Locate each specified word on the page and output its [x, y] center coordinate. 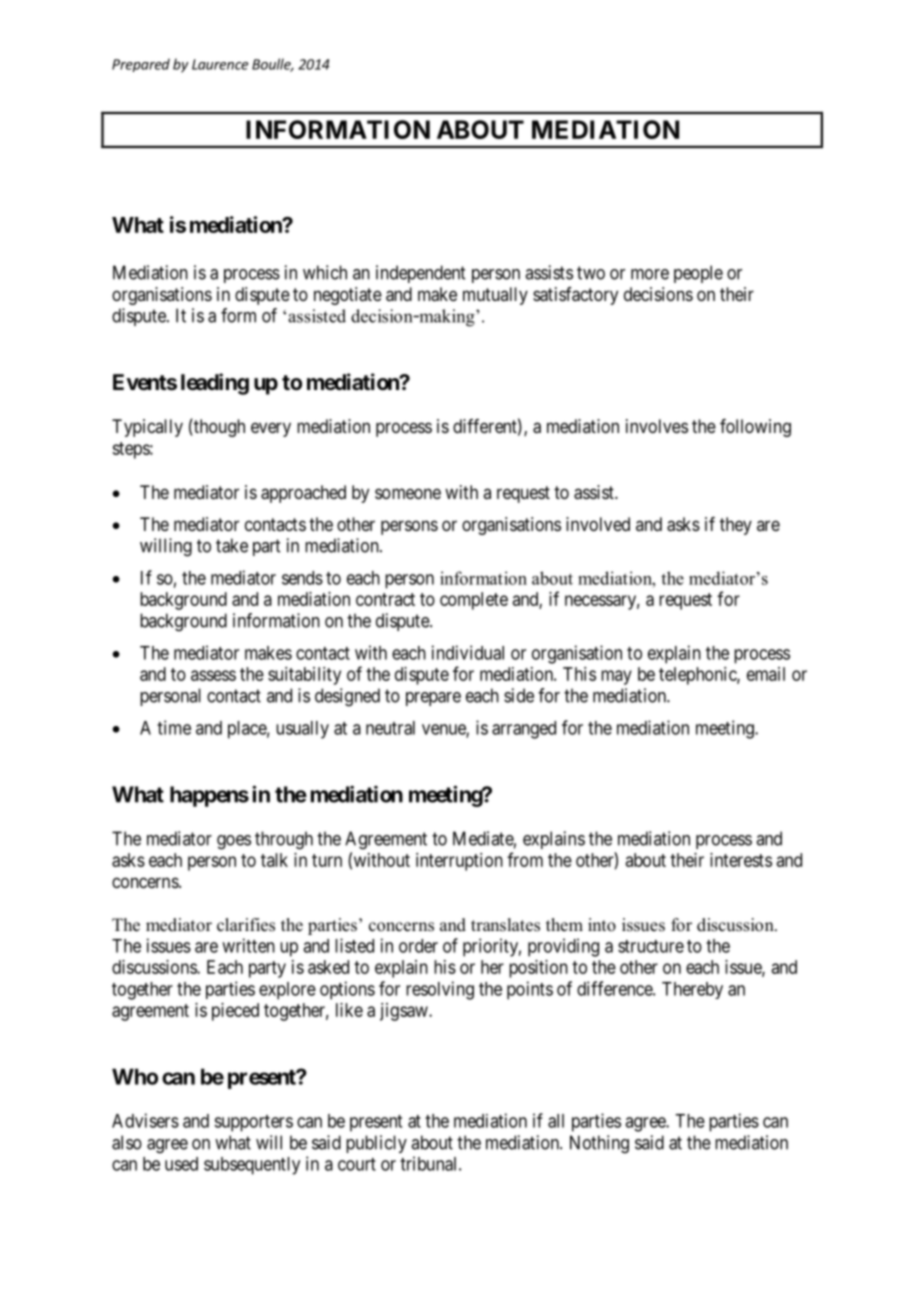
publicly [376, 1144]
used [181, 1164]
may [616, 677]
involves [657, 426]
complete [474, 601]
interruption [459, 862]
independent [420, 274]
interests [741, 860]
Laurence [220, 64]
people [698, 274]
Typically [147, 428]
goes [234, 842]
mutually [495, 296]
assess [213, 675]
